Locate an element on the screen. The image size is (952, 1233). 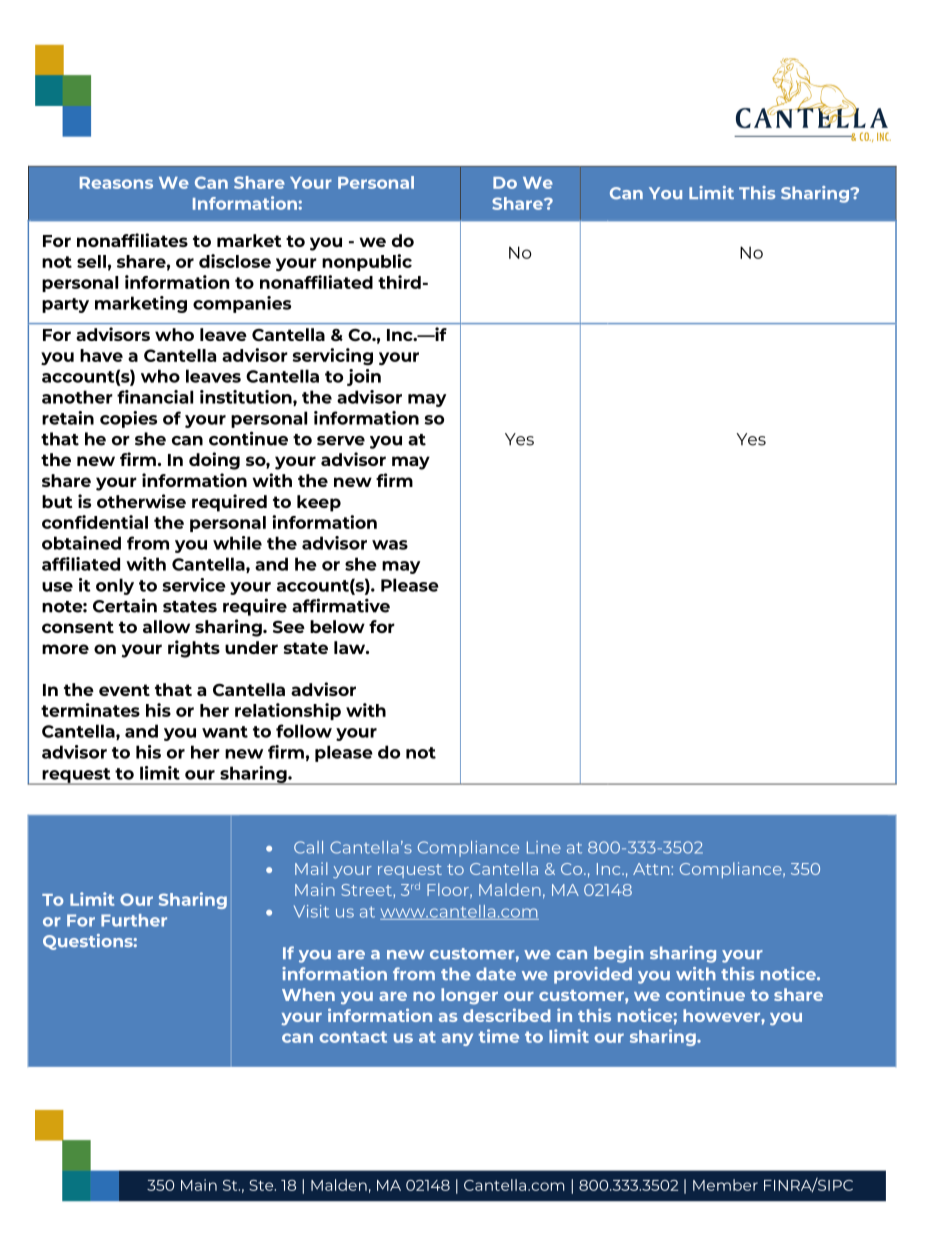
contact is located at coordinates (353, 1037).
